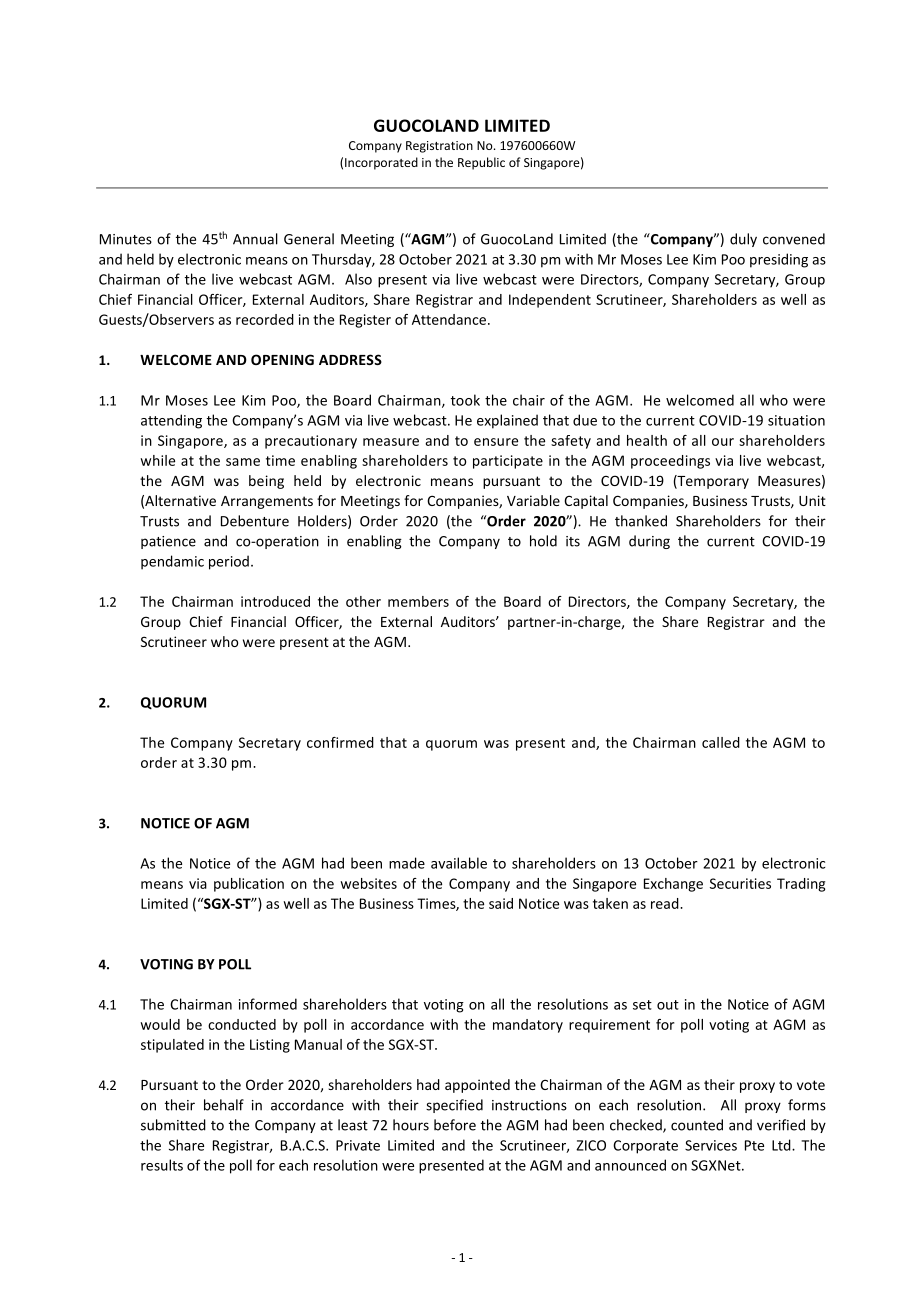  What do you see at coordinates (796, 420) in the document?
I see `situation` at bounding box center [796, 420].
